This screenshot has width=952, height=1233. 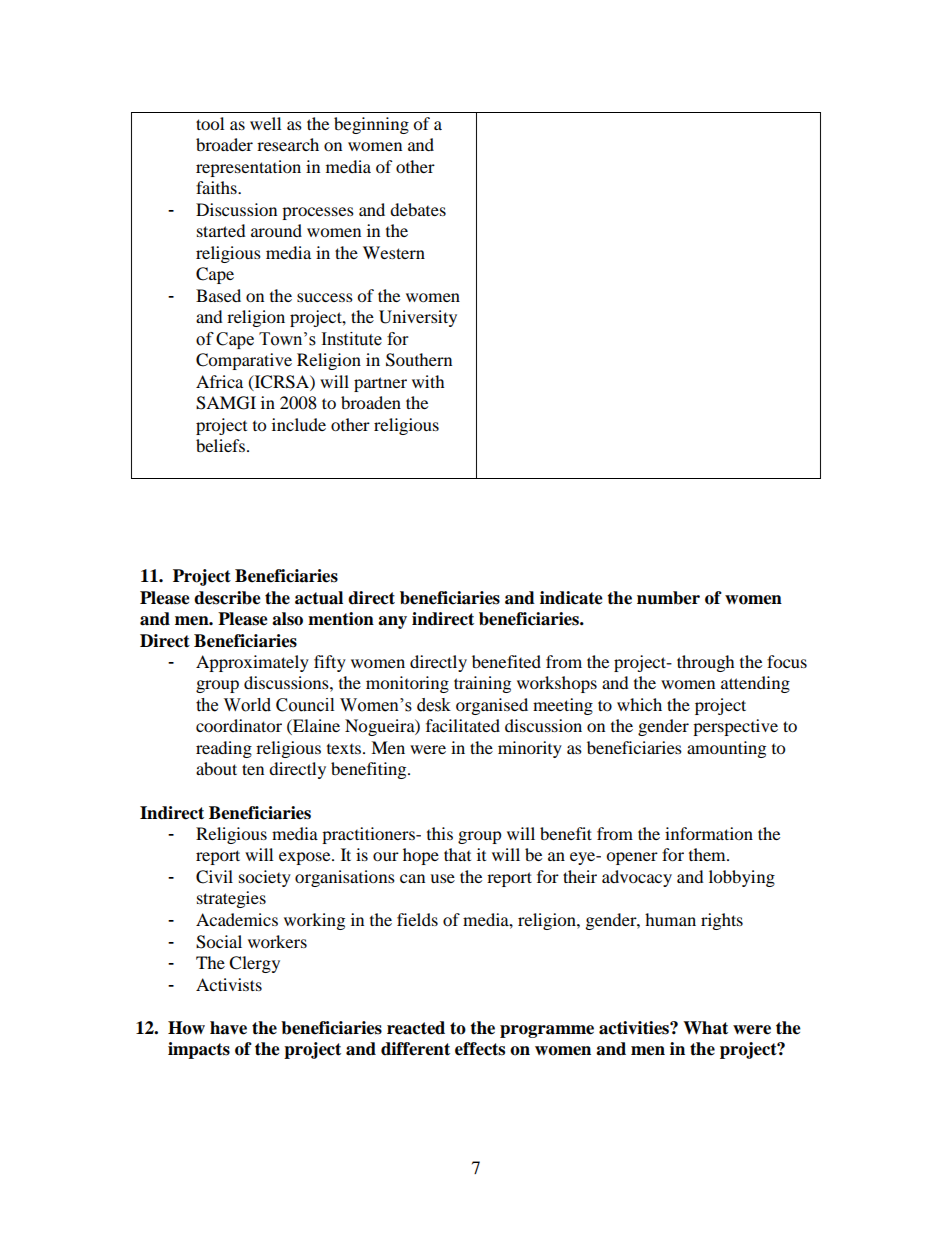 What do you see at coordinates (216, 768) in the screenshot?
I see `about` at bounding box center [216, 768].
